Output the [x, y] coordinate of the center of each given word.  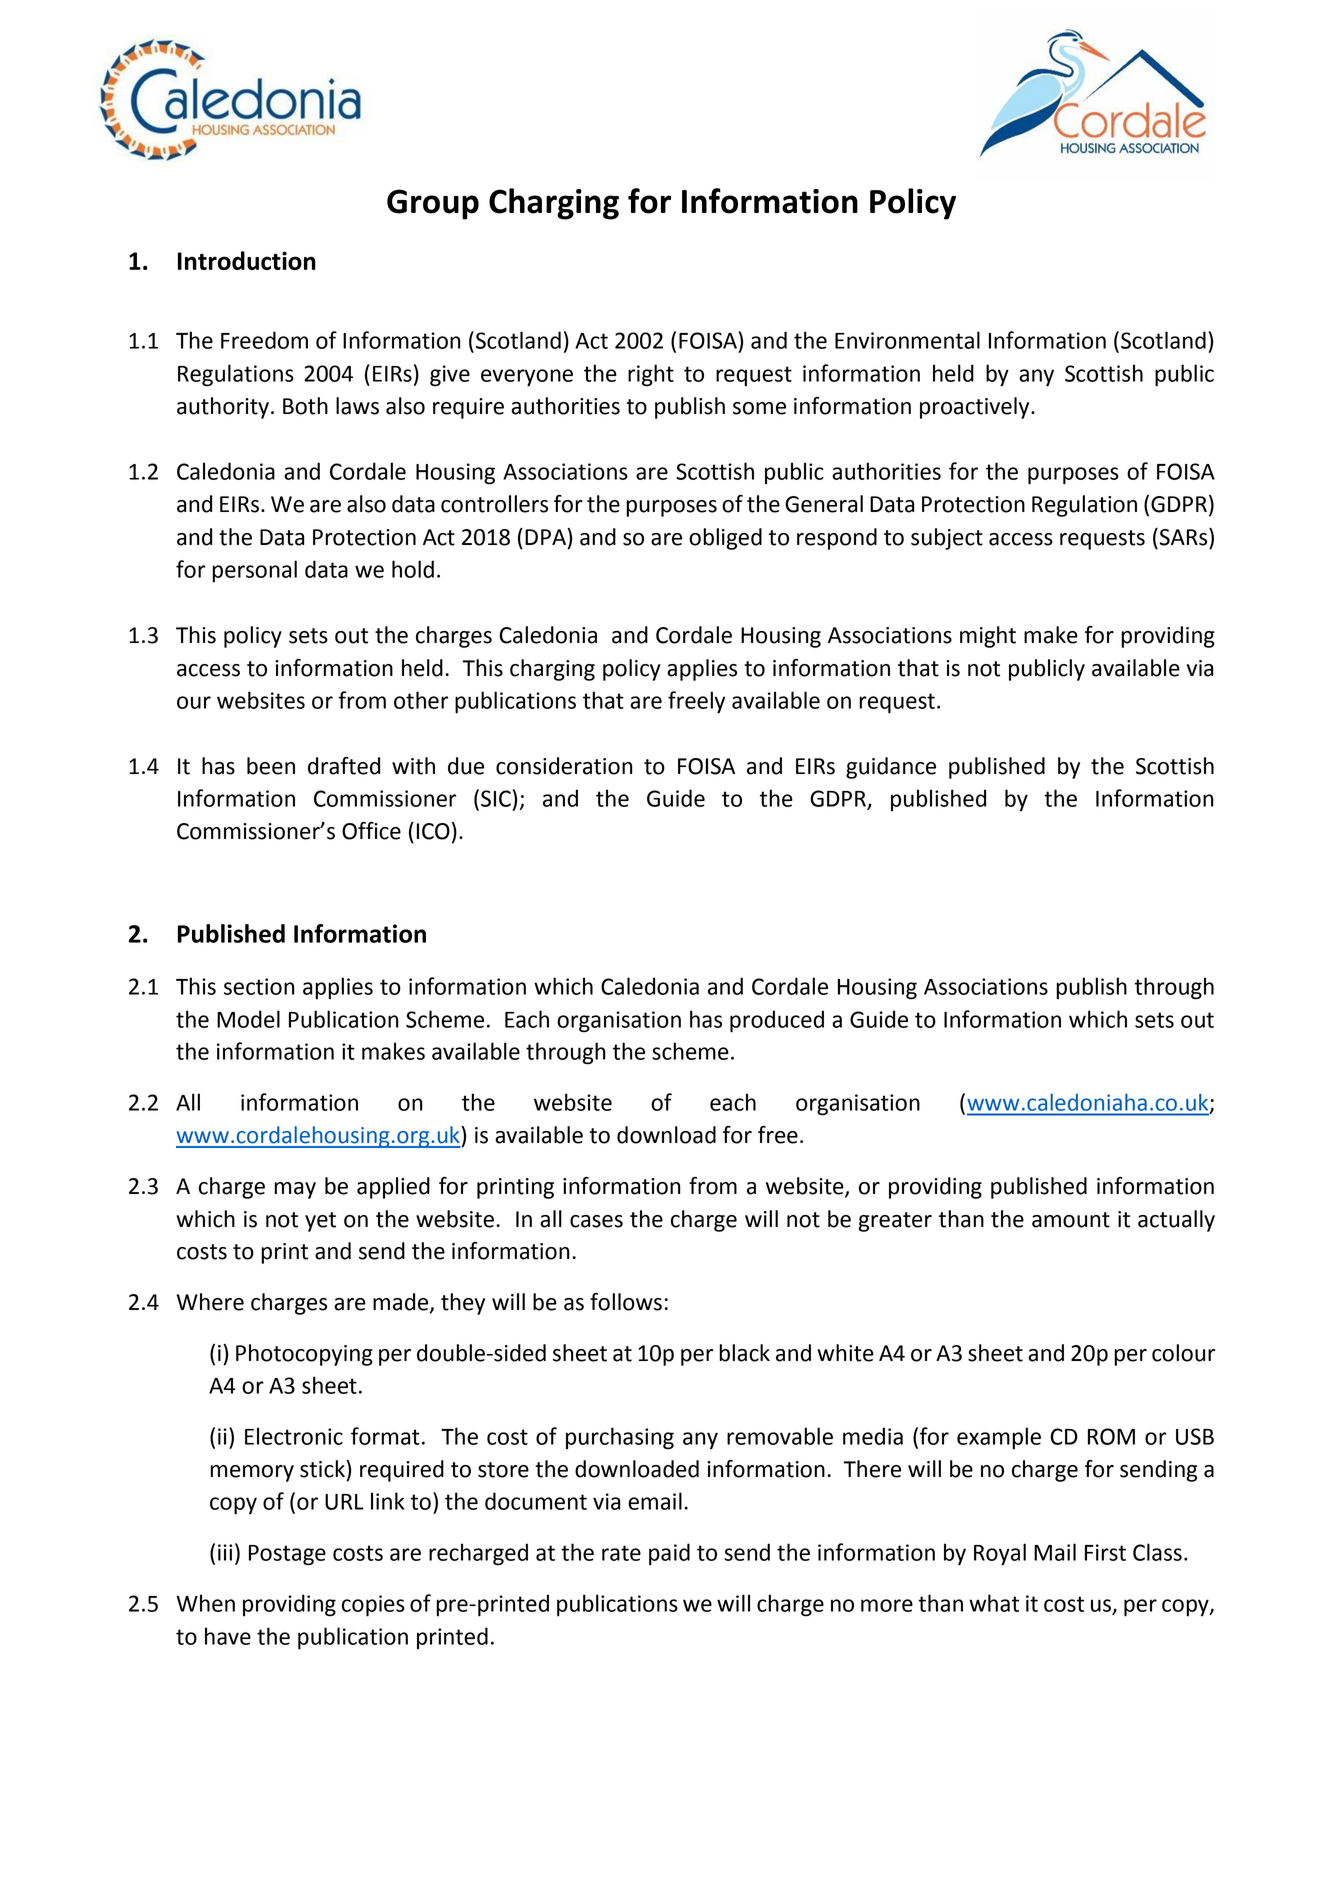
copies [373, 1606]
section [259, 986]
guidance [891, 768]
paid [669, 1554]
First [1105, 1552]
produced [777, 1021]
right [651, 375]
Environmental [907, 340]
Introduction [247, 260]
